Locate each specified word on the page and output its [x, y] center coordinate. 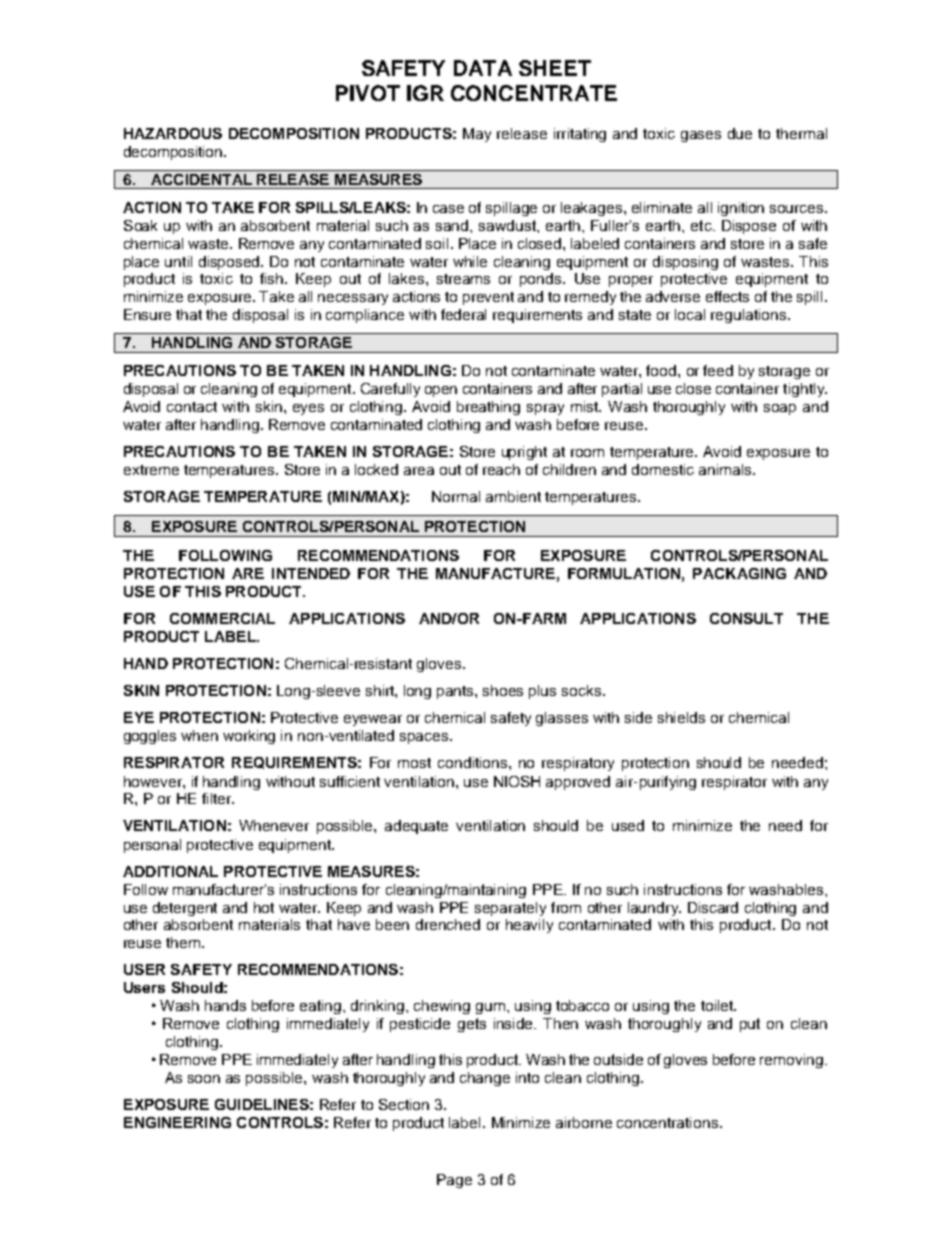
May [477, 135]
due [740, 133]
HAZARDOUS [173, 133]
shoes [503, 690]
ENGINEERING [177, 1122]
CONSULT [746, 618]
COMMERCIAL [222, 618]
